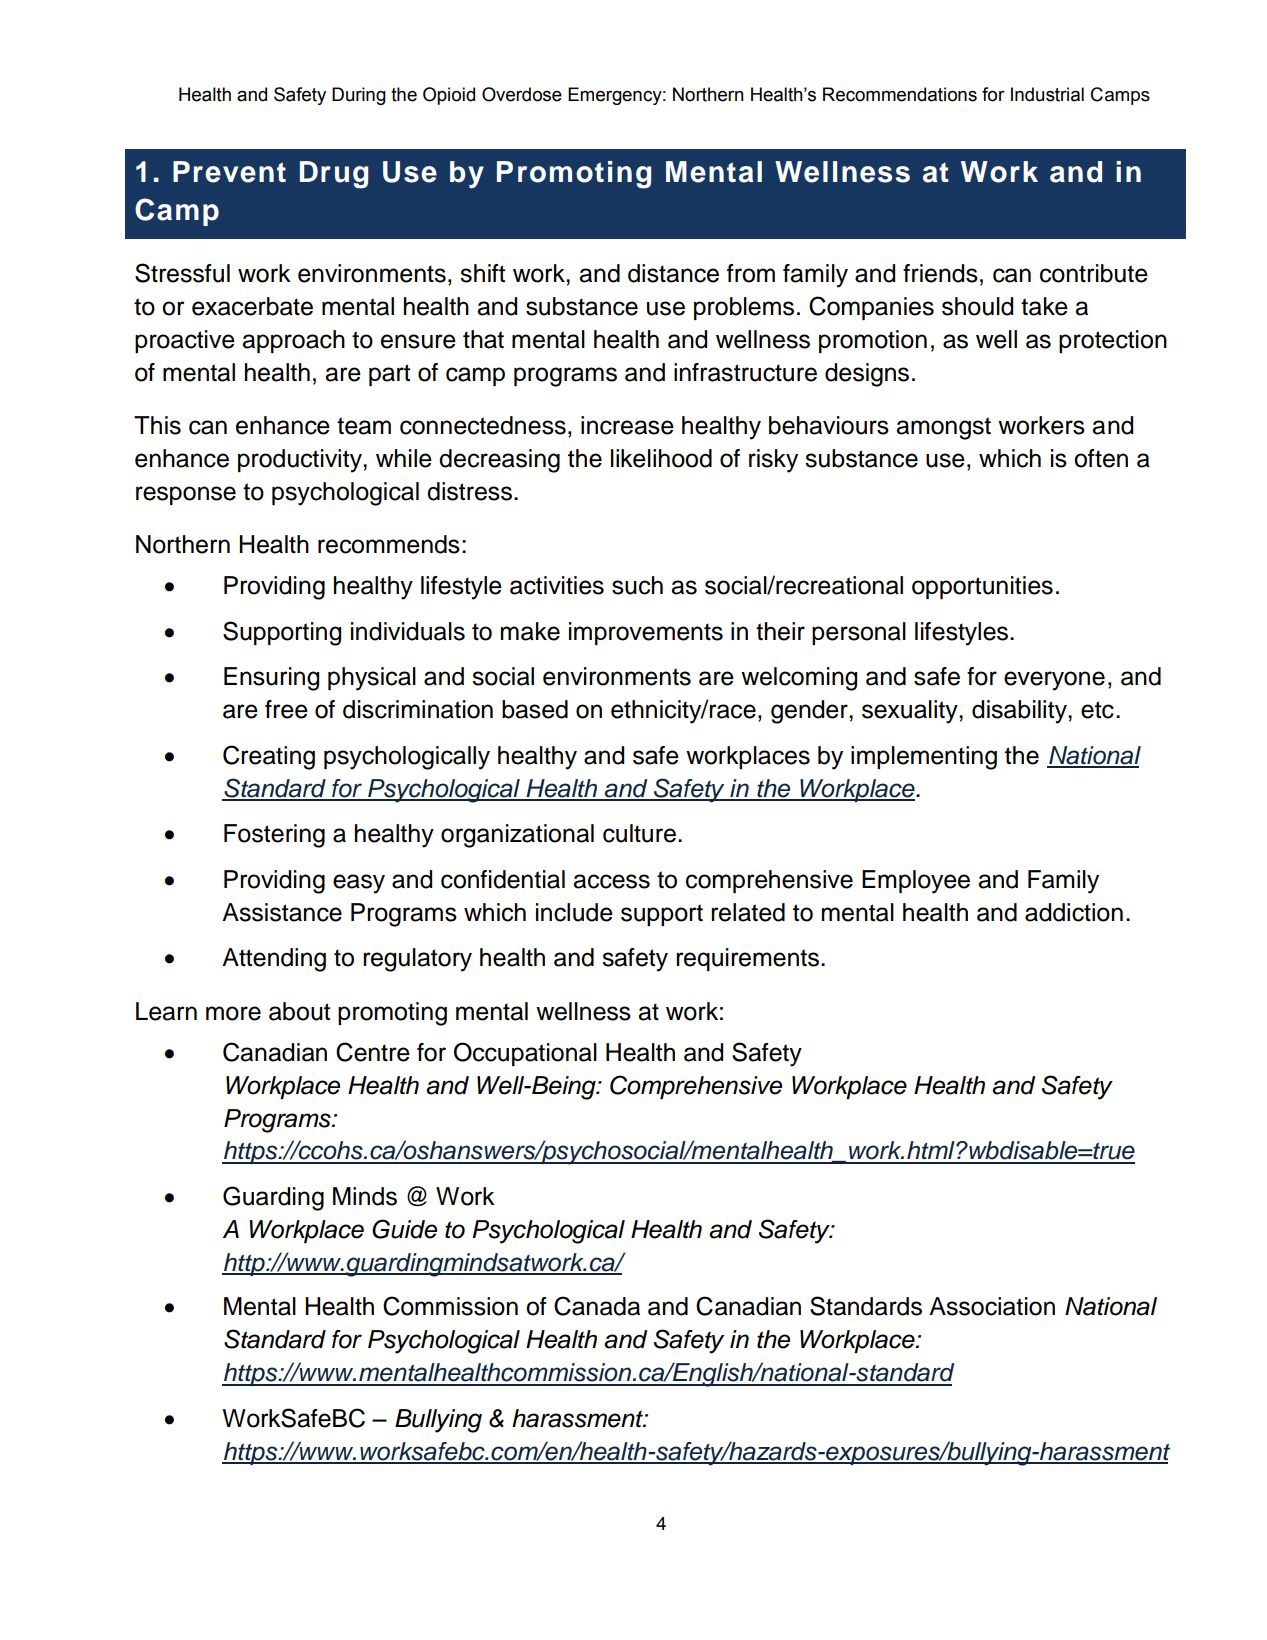  Describe the element at coordinates (992, 1306) in the screenshot. I see `Association` at that location.
